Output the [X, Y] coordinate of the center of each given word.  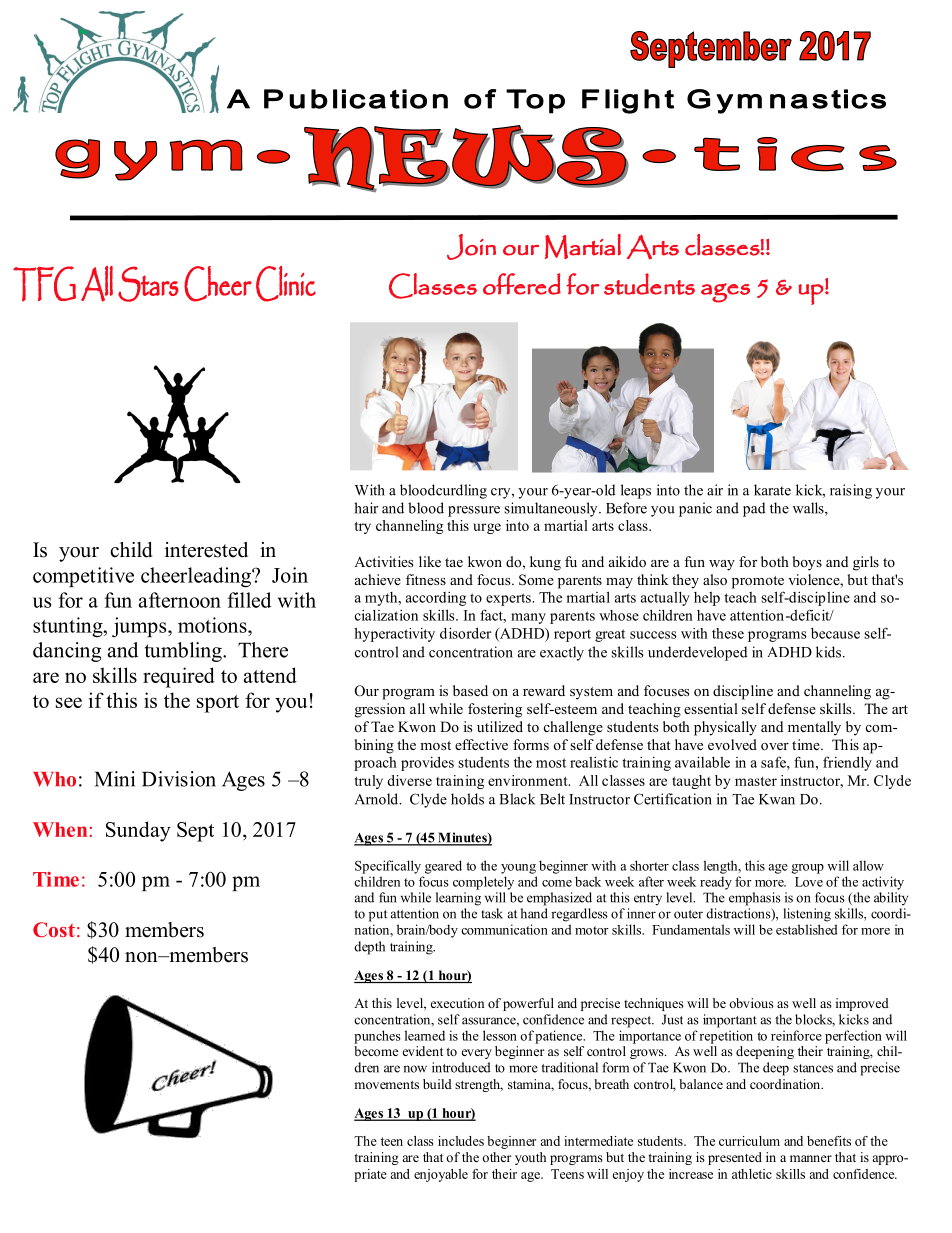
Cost [54, 930]
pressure [474, 511]
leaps [636, 491]
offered [522, 284]
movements [387, 1085]
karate [772, 490]
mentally [814, 728]
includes [461, 1141]
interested [206, 550]
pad [754, 509]
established [806, 929]
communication [504, 929]
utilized [500, 726]
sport [218, 704]
